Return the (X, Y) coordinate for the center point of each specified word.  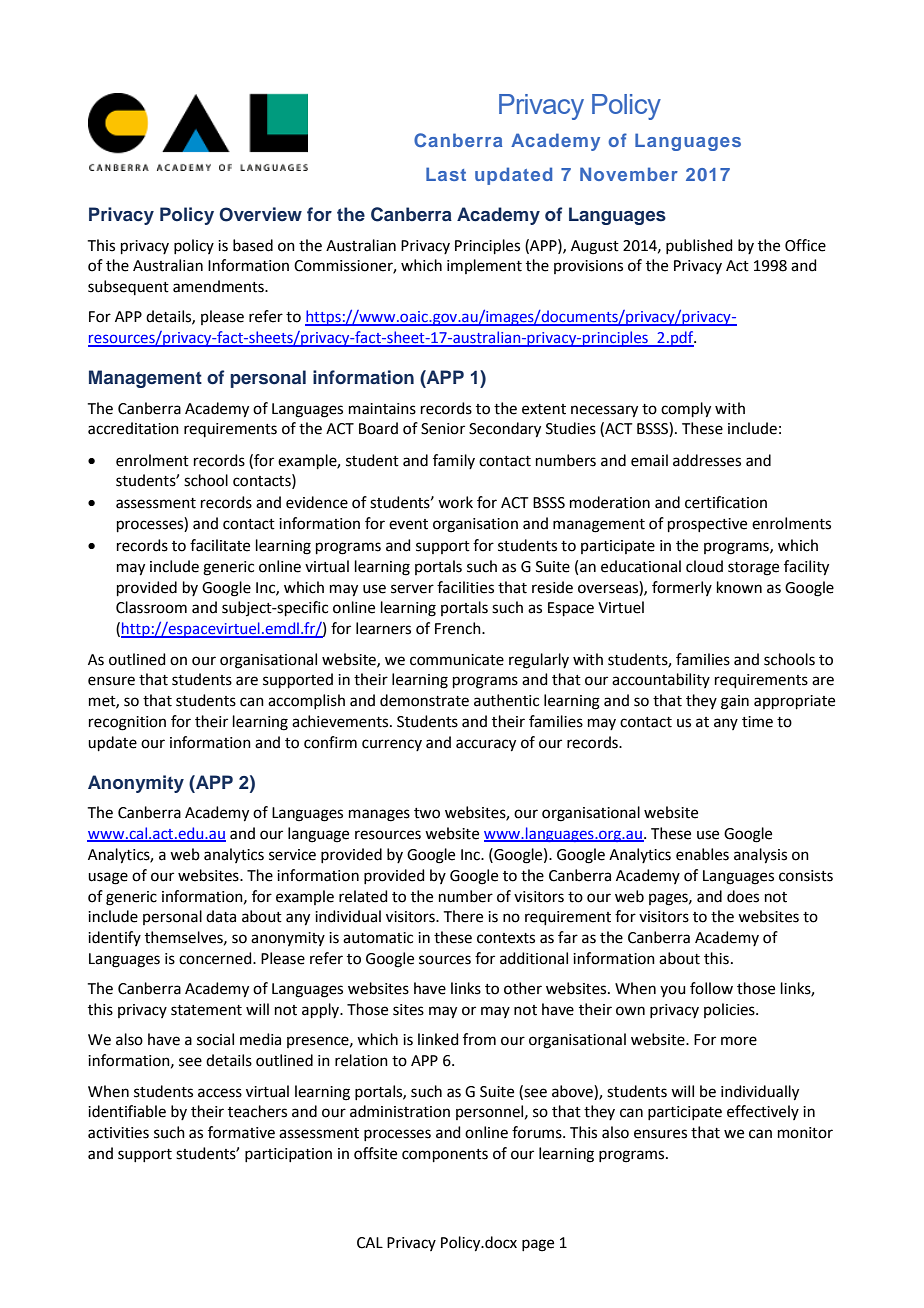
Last (446, 174)
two (427, 813)
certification (726, 502)
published (699, 246)
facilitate (220, 545)
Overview (260, 214)
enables (702, 854)
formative (241, 1132)
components (445, 1155)
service (292, 855)
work (455, 502)
